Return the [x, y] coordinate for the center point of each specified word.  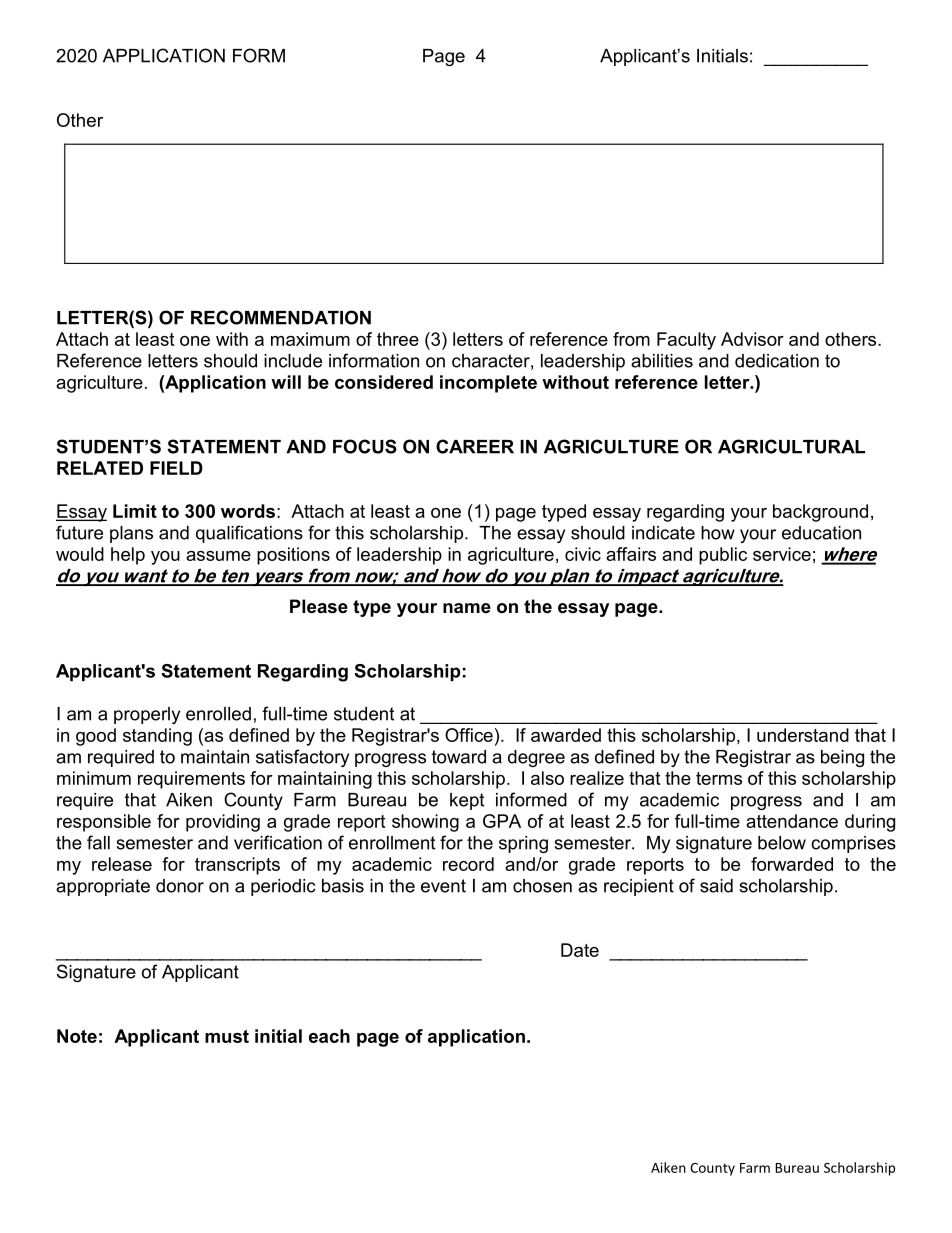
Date [580, 950]
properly [147, 715]
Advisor [752, 339]
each [329, 1036]
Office [469, 735]
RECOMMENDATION [281, 317]
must [227, 1036]
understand [803, 735]
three [398, 339]
